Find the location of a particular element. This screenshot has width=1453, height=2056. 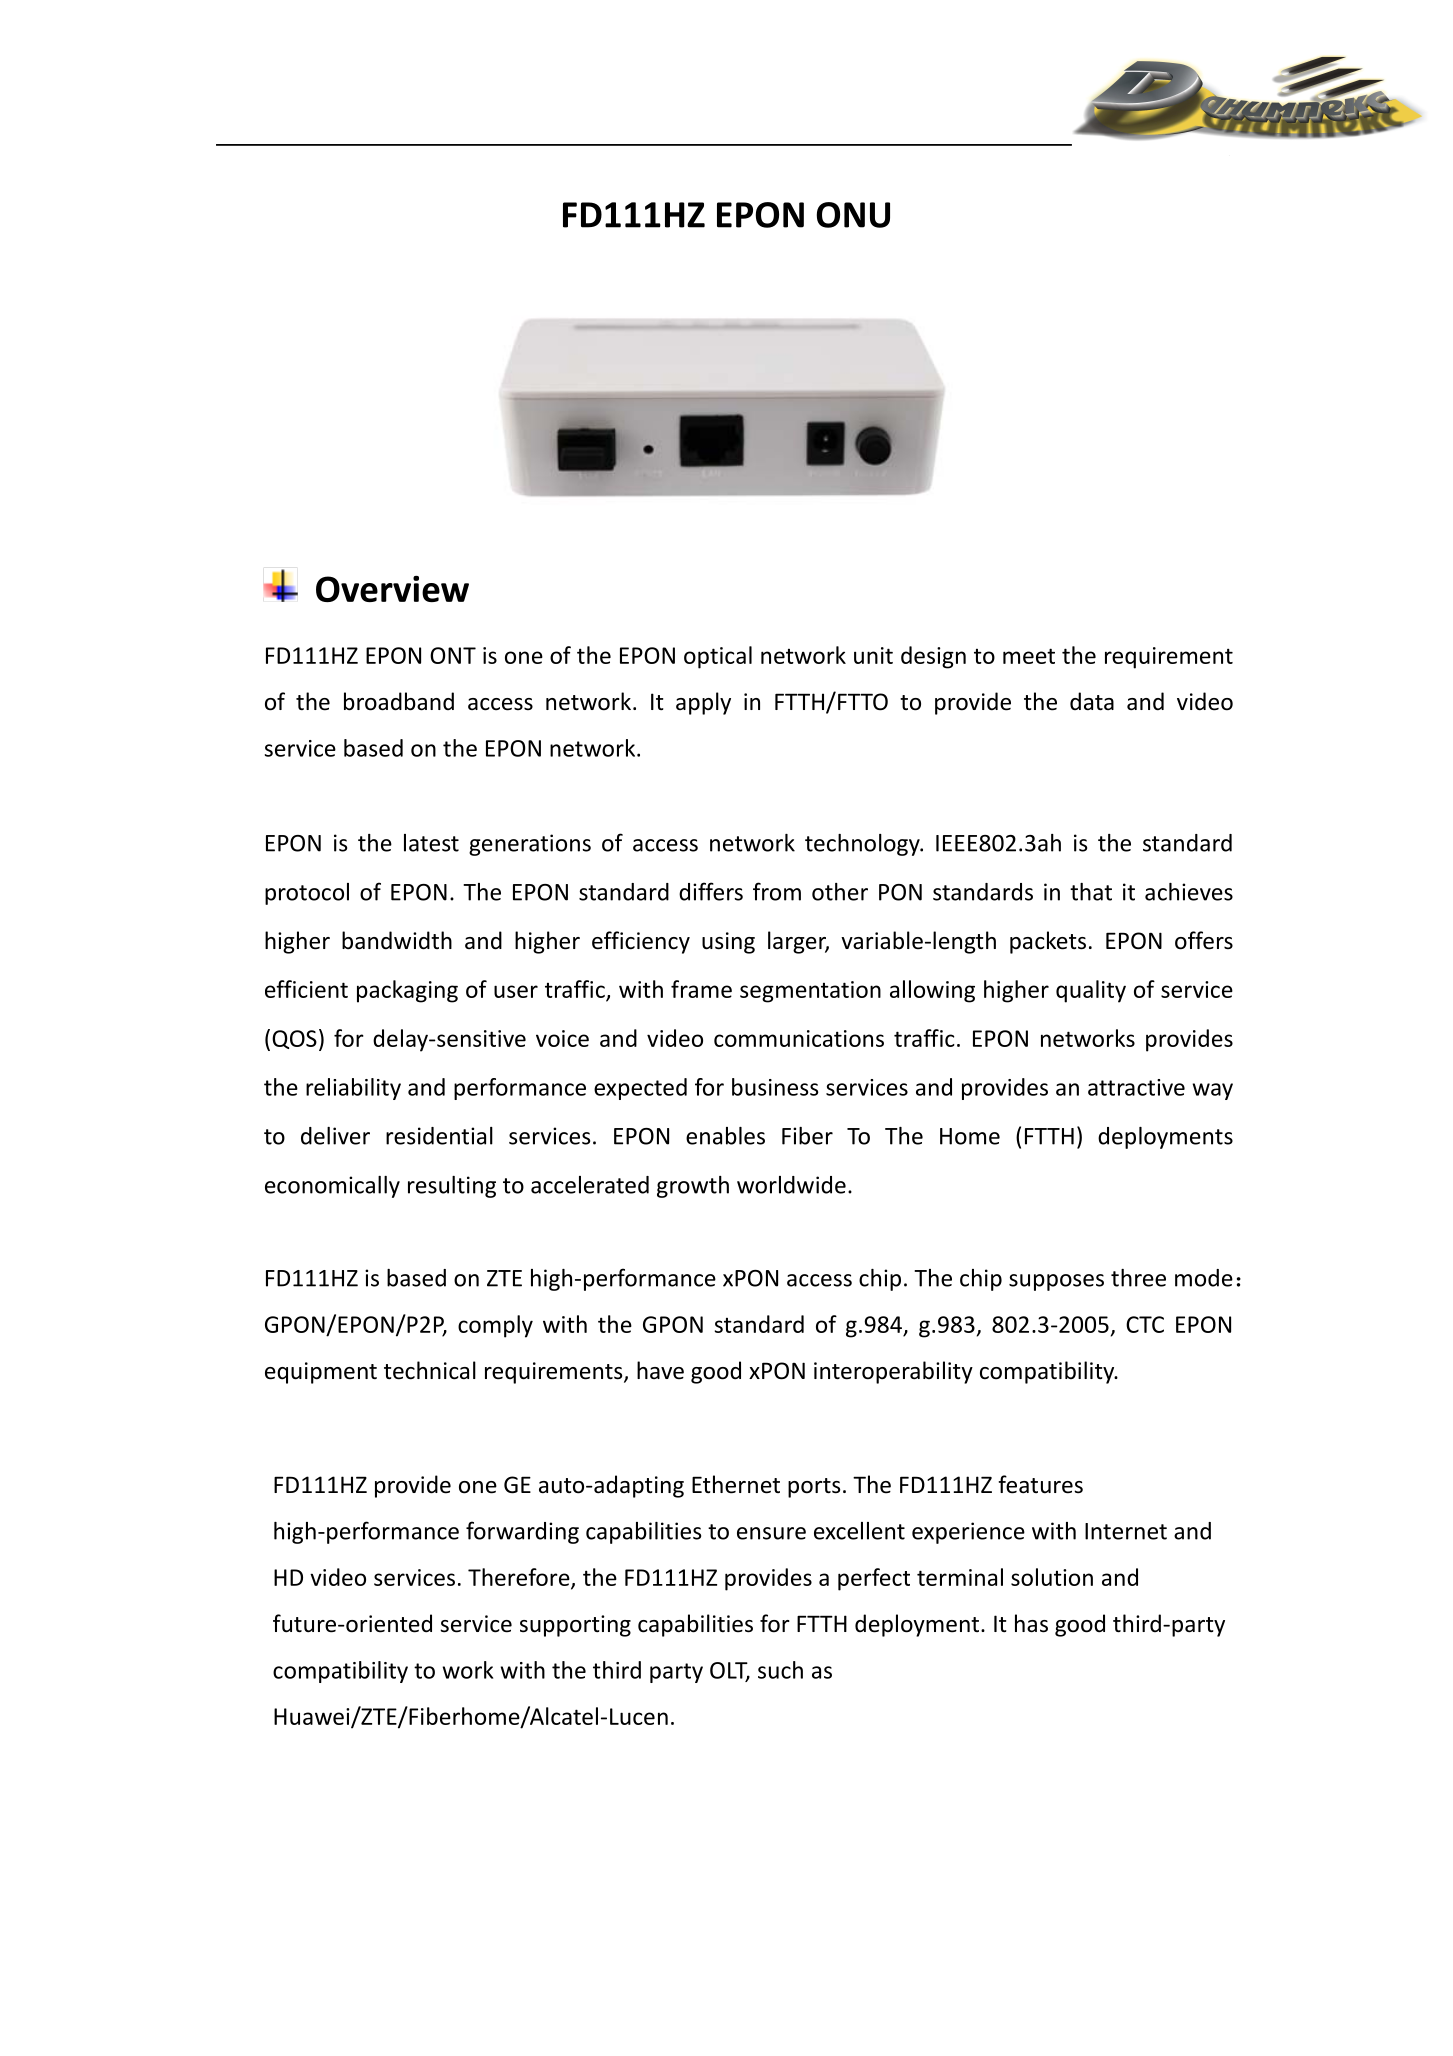

that is located at coordinates (1091, 892).
